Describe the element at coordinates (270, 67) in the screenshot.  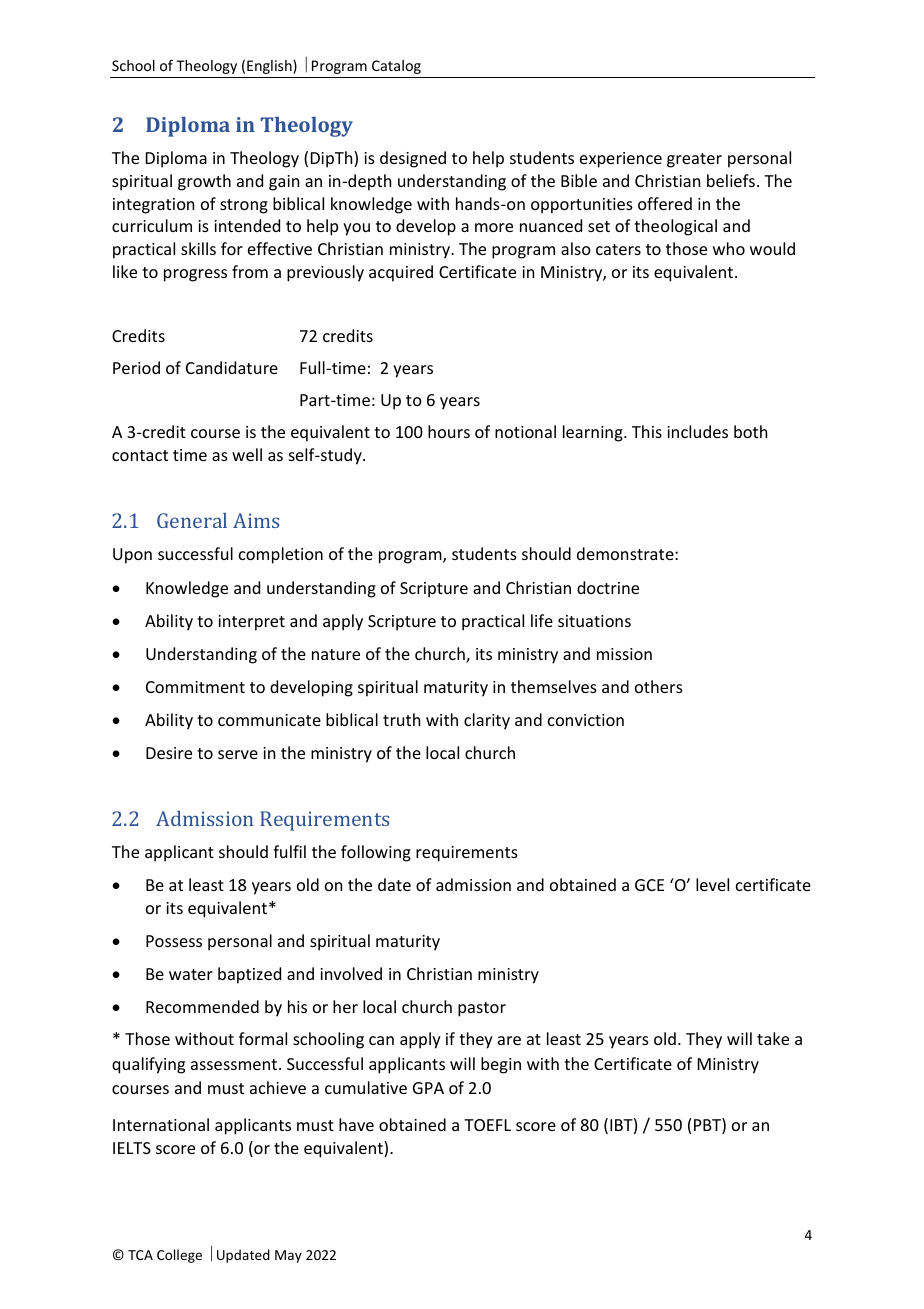
I see `English` at that location.
